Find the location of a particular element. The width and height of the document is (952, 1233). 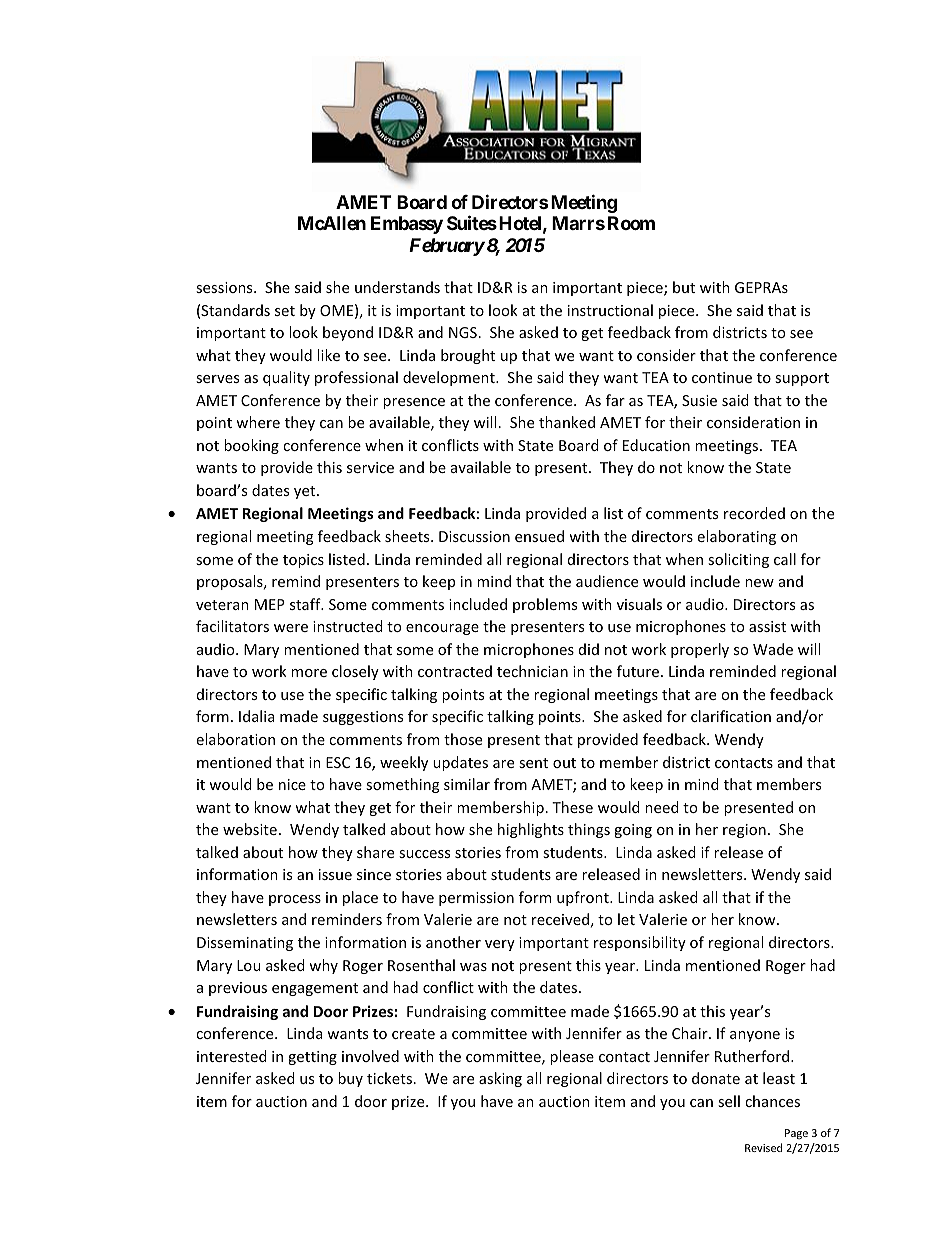

buy is located at coordinates (350, 1079).
